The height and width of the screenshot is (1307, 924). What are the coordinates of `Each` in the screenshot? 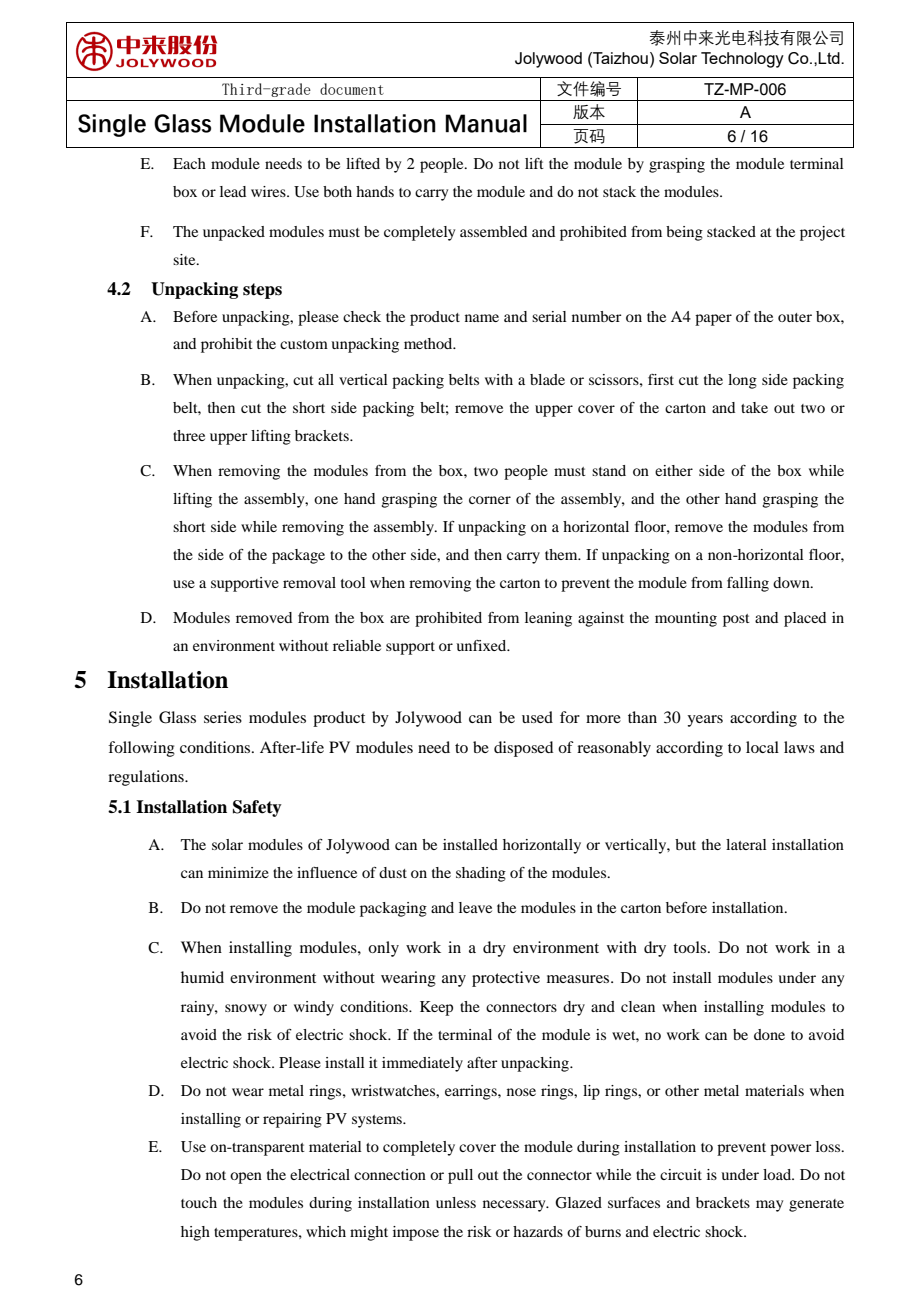 It's located at (189, 163).
